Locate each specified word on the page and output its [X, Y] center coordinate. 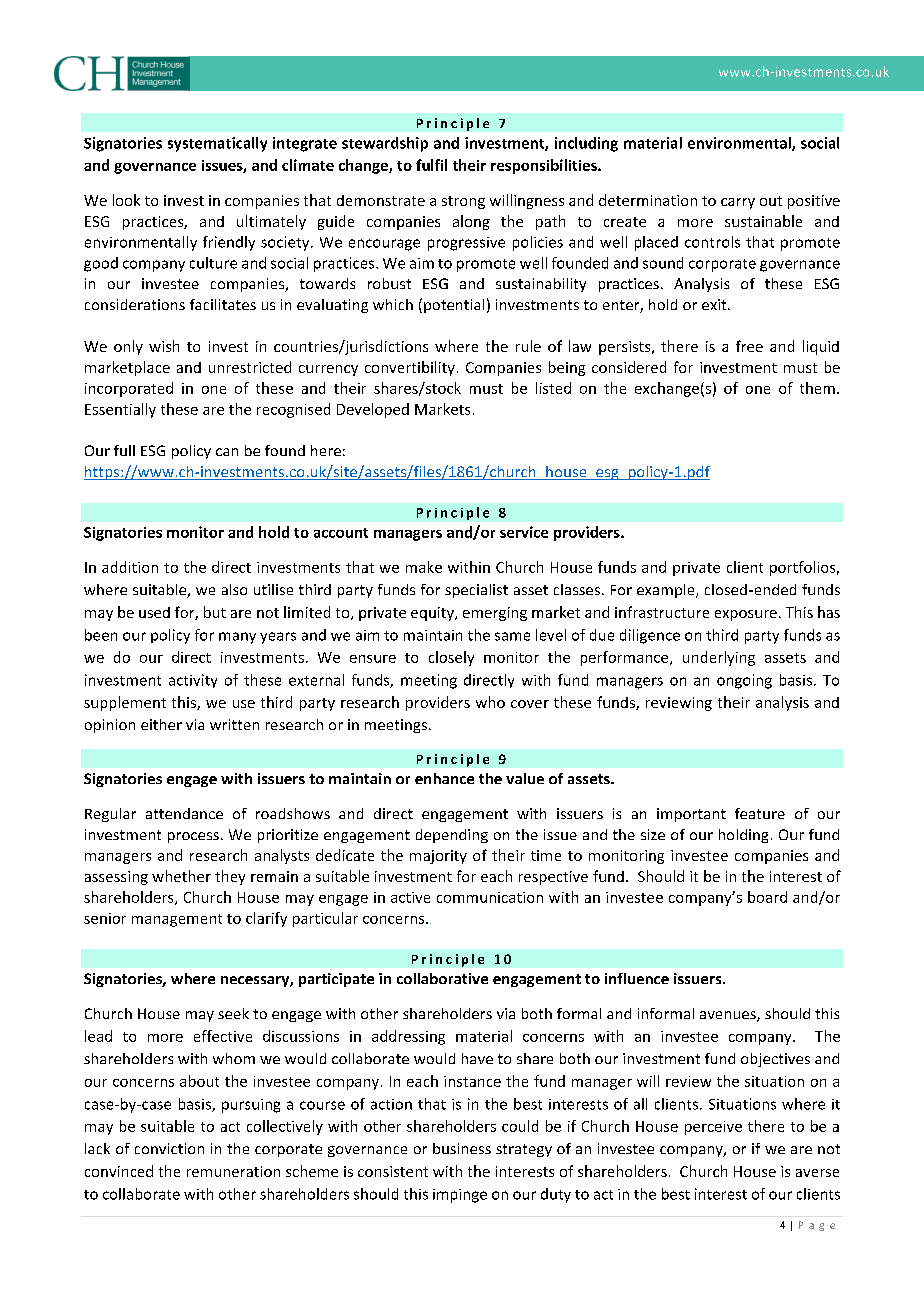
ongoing [744, 681]
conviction [169, 1148]
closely [451, 658]
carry [738, 203]
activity [193, 681]
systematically [217, 144]
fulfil [431, 165]
